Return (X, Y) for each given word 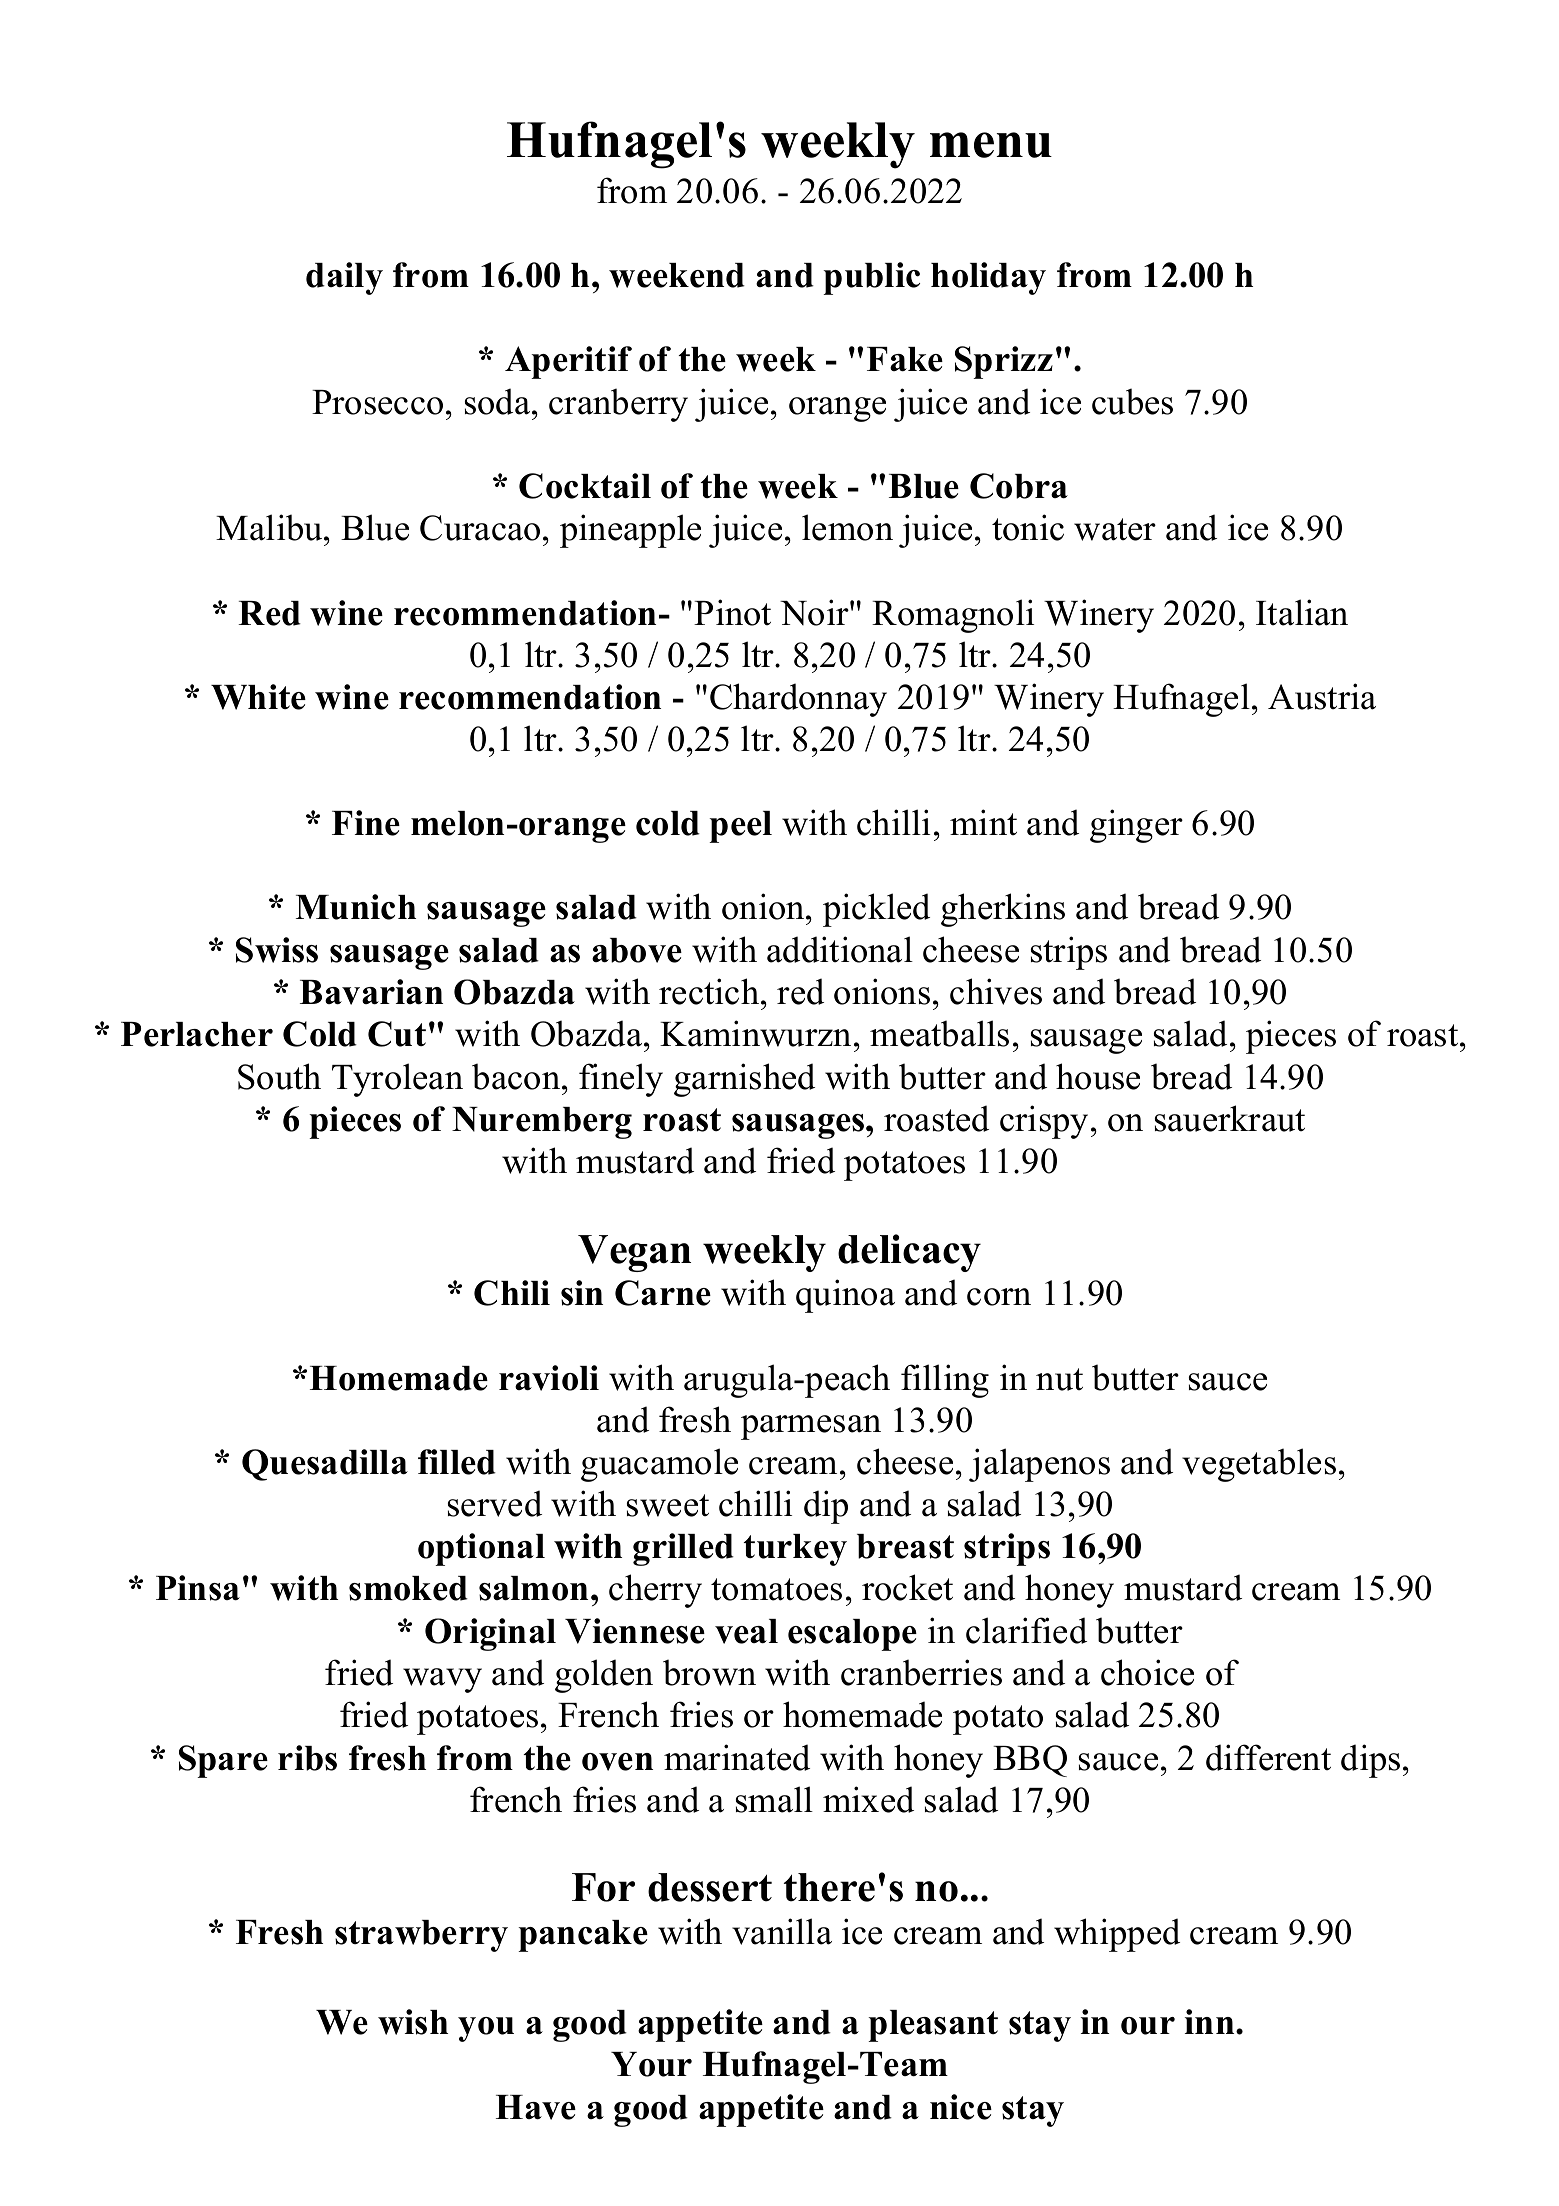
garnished (744, 1080)
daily (344, 278)
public (871, 278)
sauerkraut (1230, 1118)
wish (413, 2022)
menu (991, 145)
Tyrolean (397, 1080)
